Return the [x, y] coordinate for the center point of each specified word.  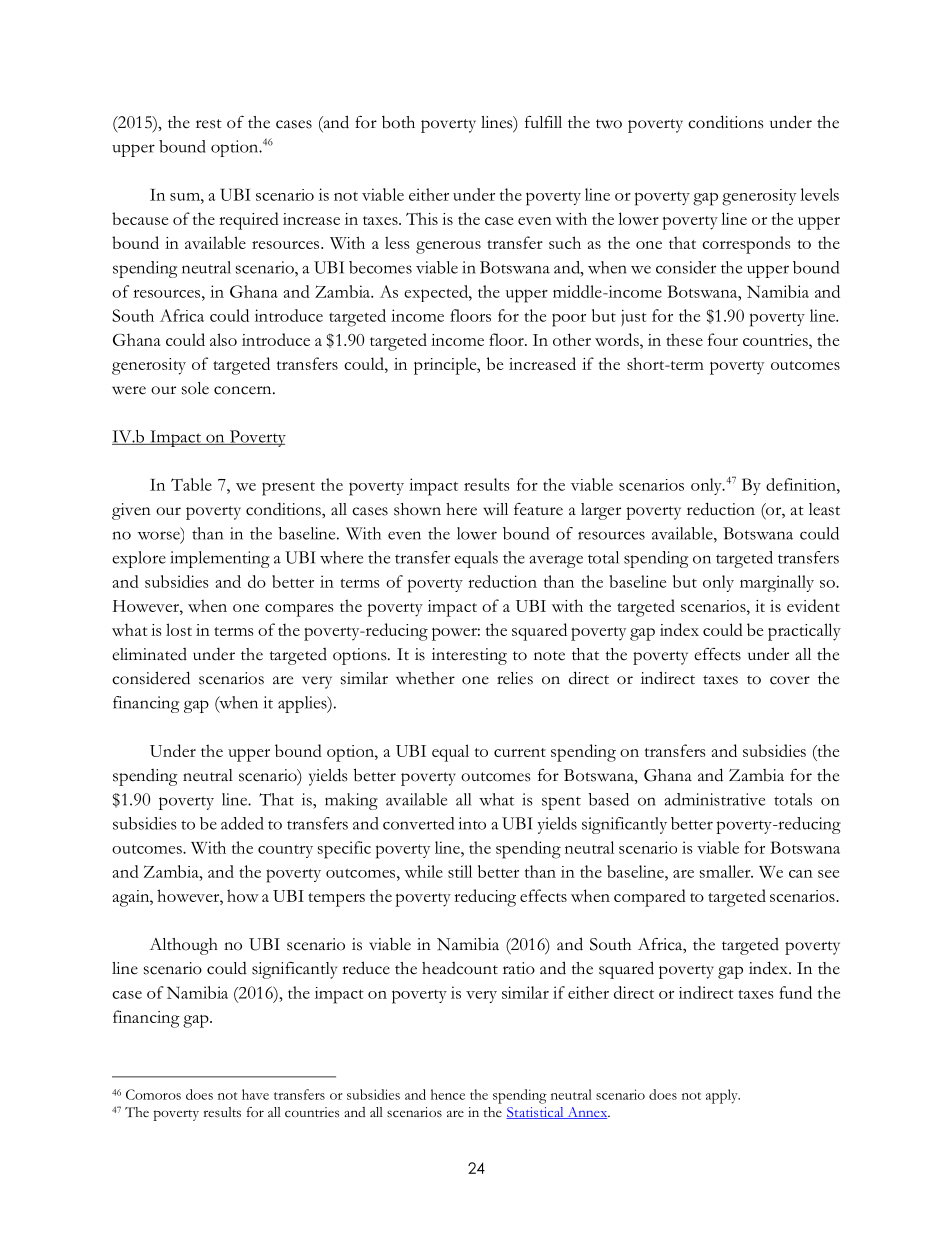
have [255, 1094]
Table [191, 484]
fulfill [543, 122]
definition [802, 484]
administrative [714, 799]
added [242, 823]
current [520, 752]
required [249, 221]
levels [819, 194]
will [495, 509]
